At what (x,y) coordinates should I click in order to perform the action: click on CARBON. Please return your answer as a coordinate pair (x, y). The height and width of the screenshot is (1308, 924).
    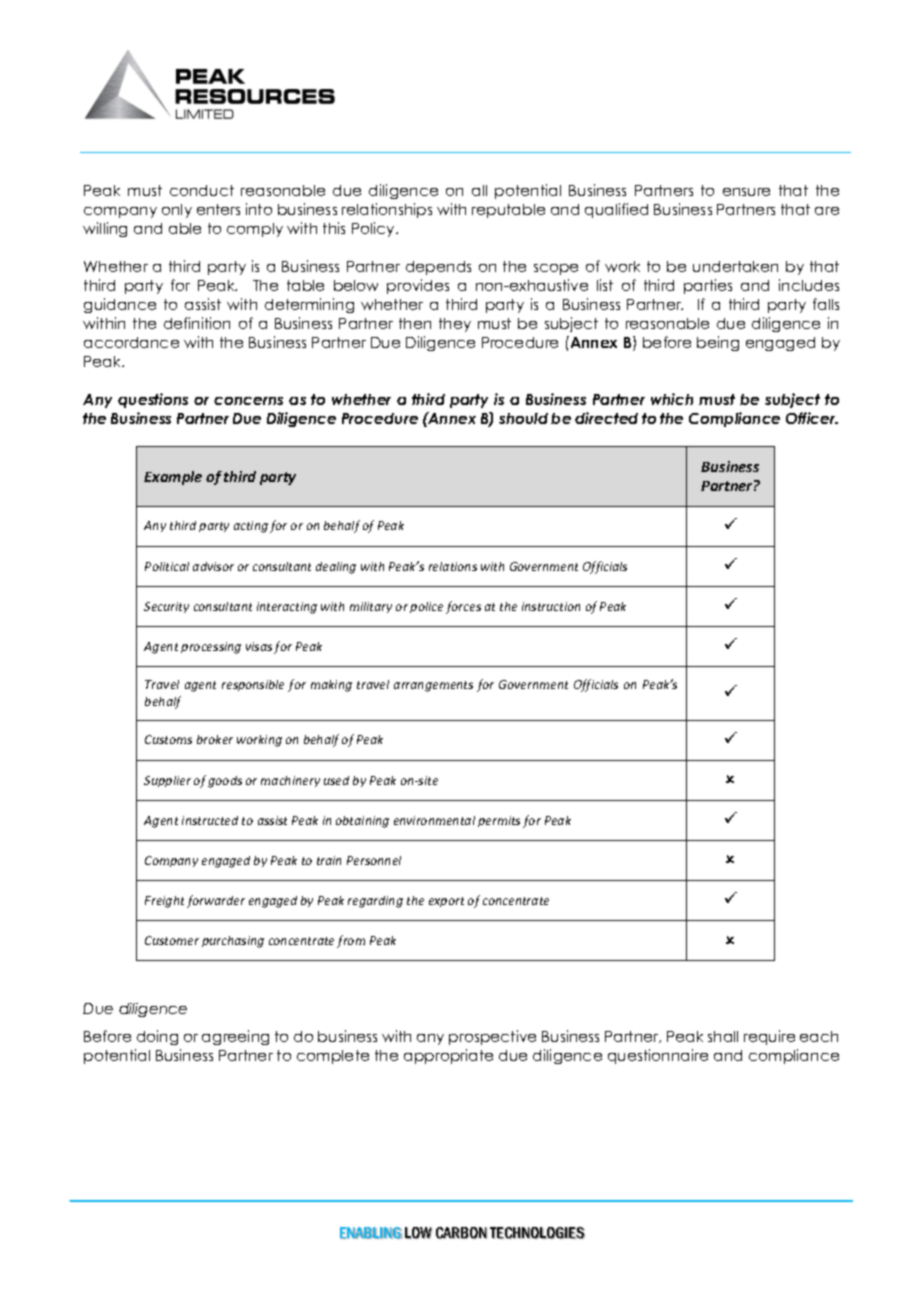
    Looking at the image, I should click on (461, 1233).
